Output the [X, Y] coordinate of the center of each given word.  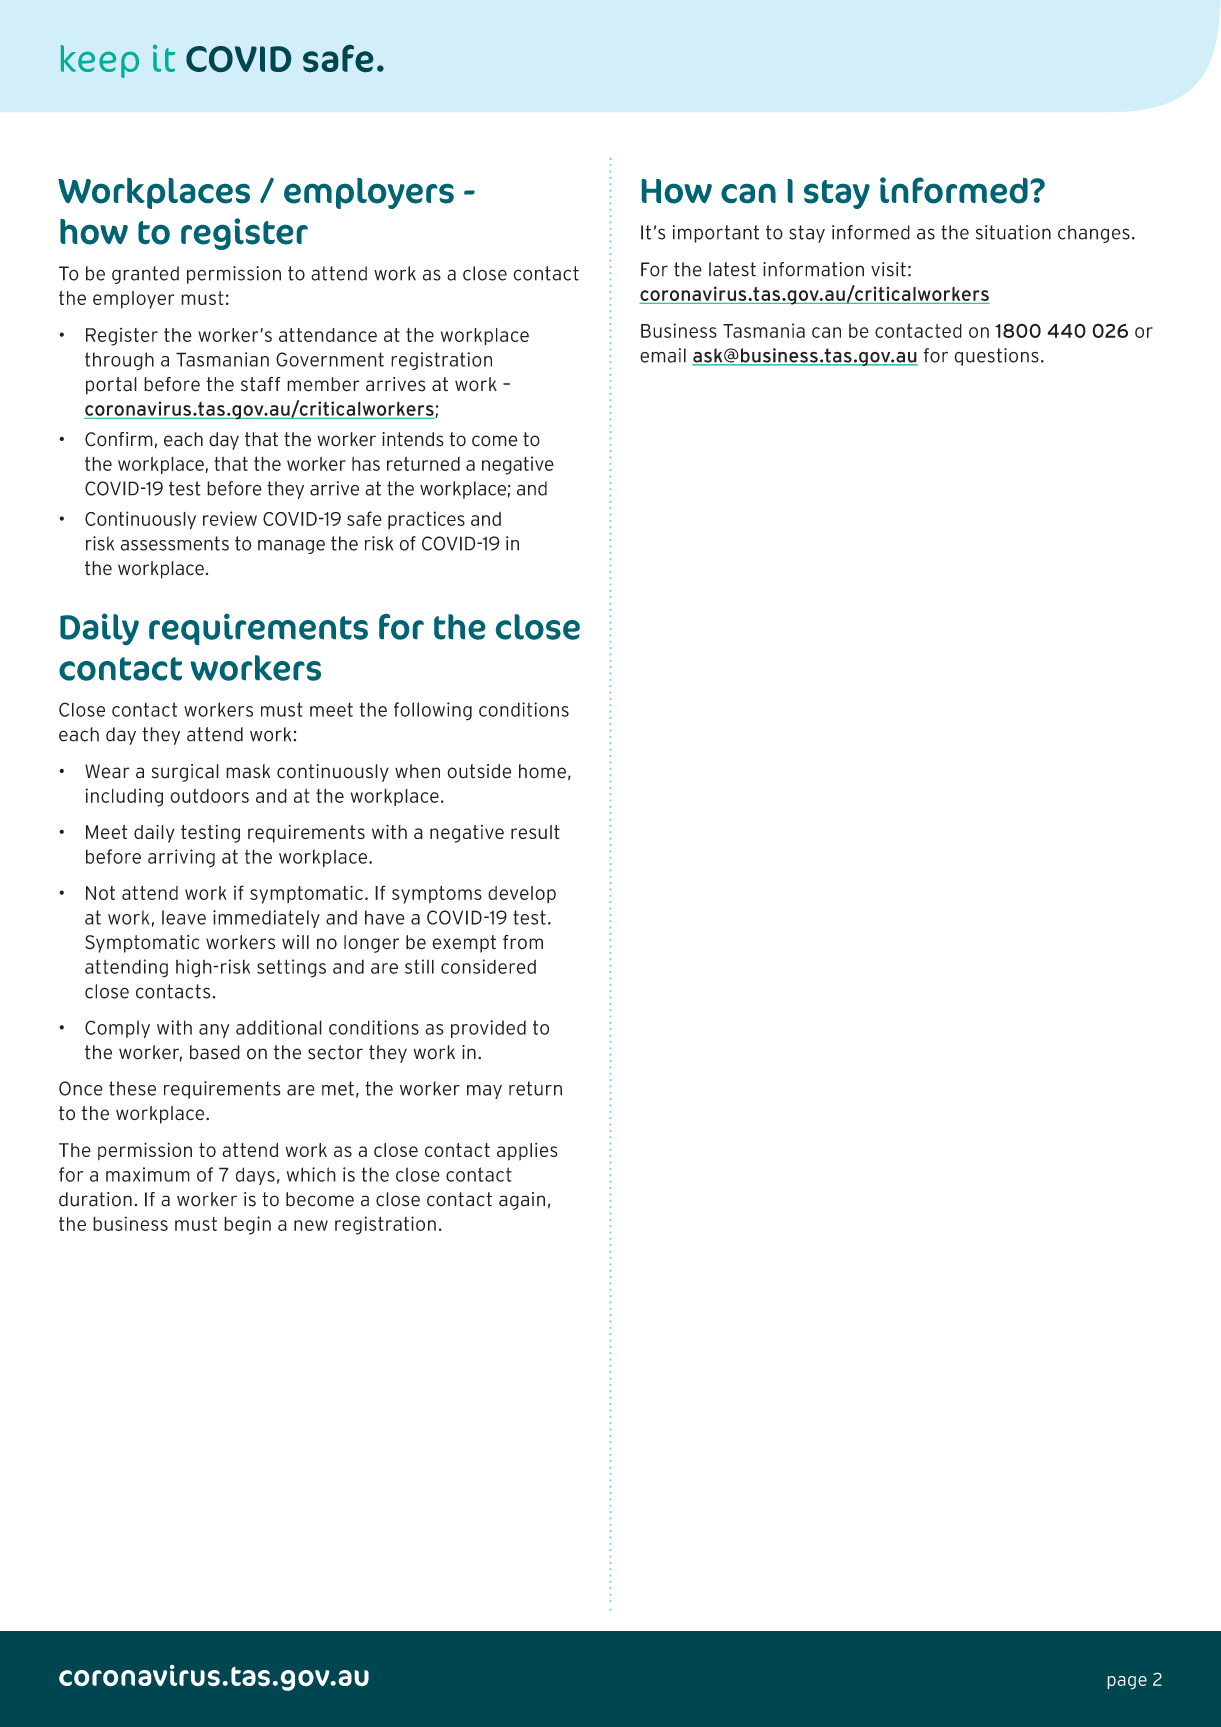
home [542, 771]
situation [1013, 232]
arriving [181, 858]
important [716, 234]
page [1127, 1683]
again [522, 1201]
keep [100, 61]
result [535, 832]
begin [247, 1225]
